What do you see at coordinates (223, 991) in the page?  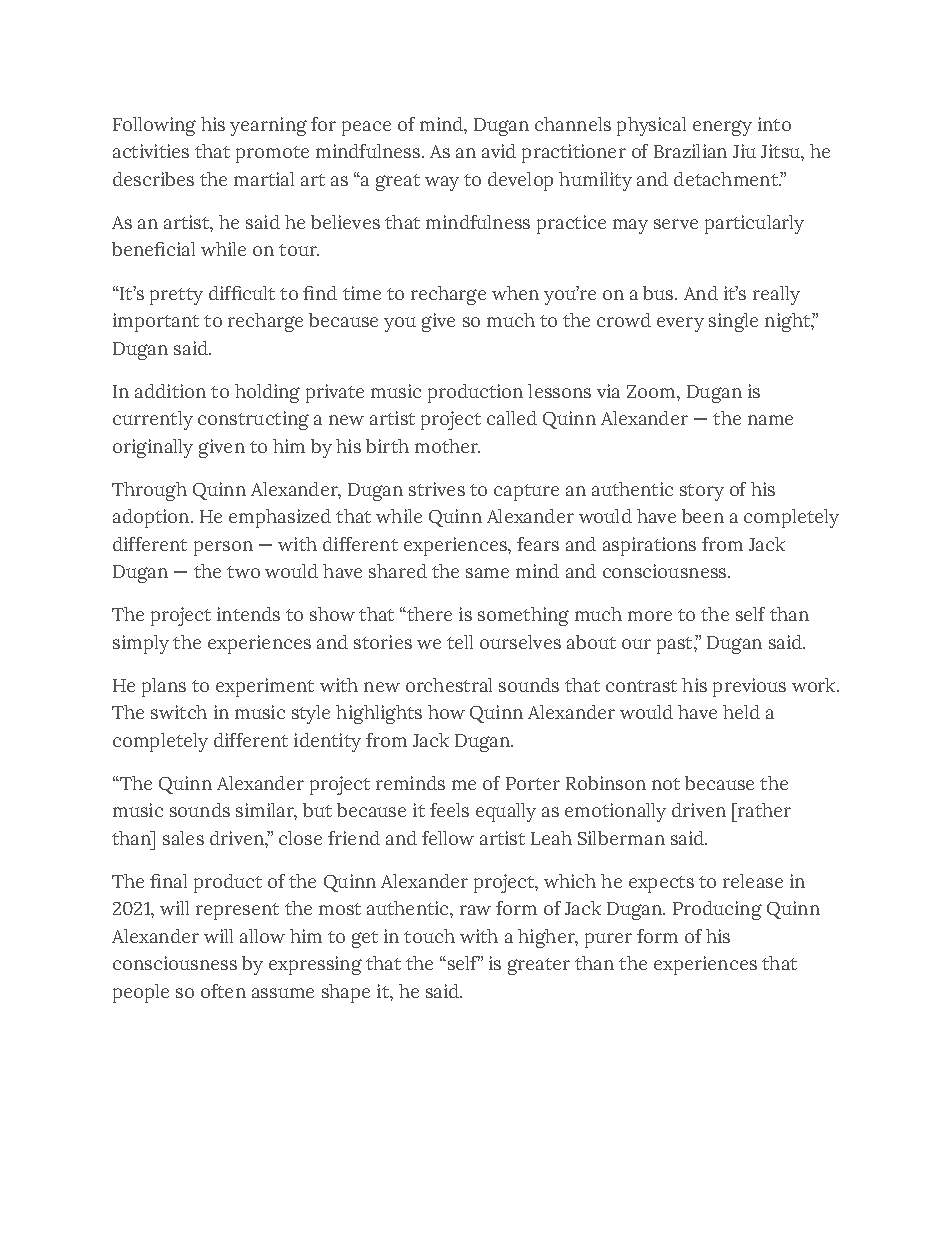 I see `often` at bounding box center [223, 991].
